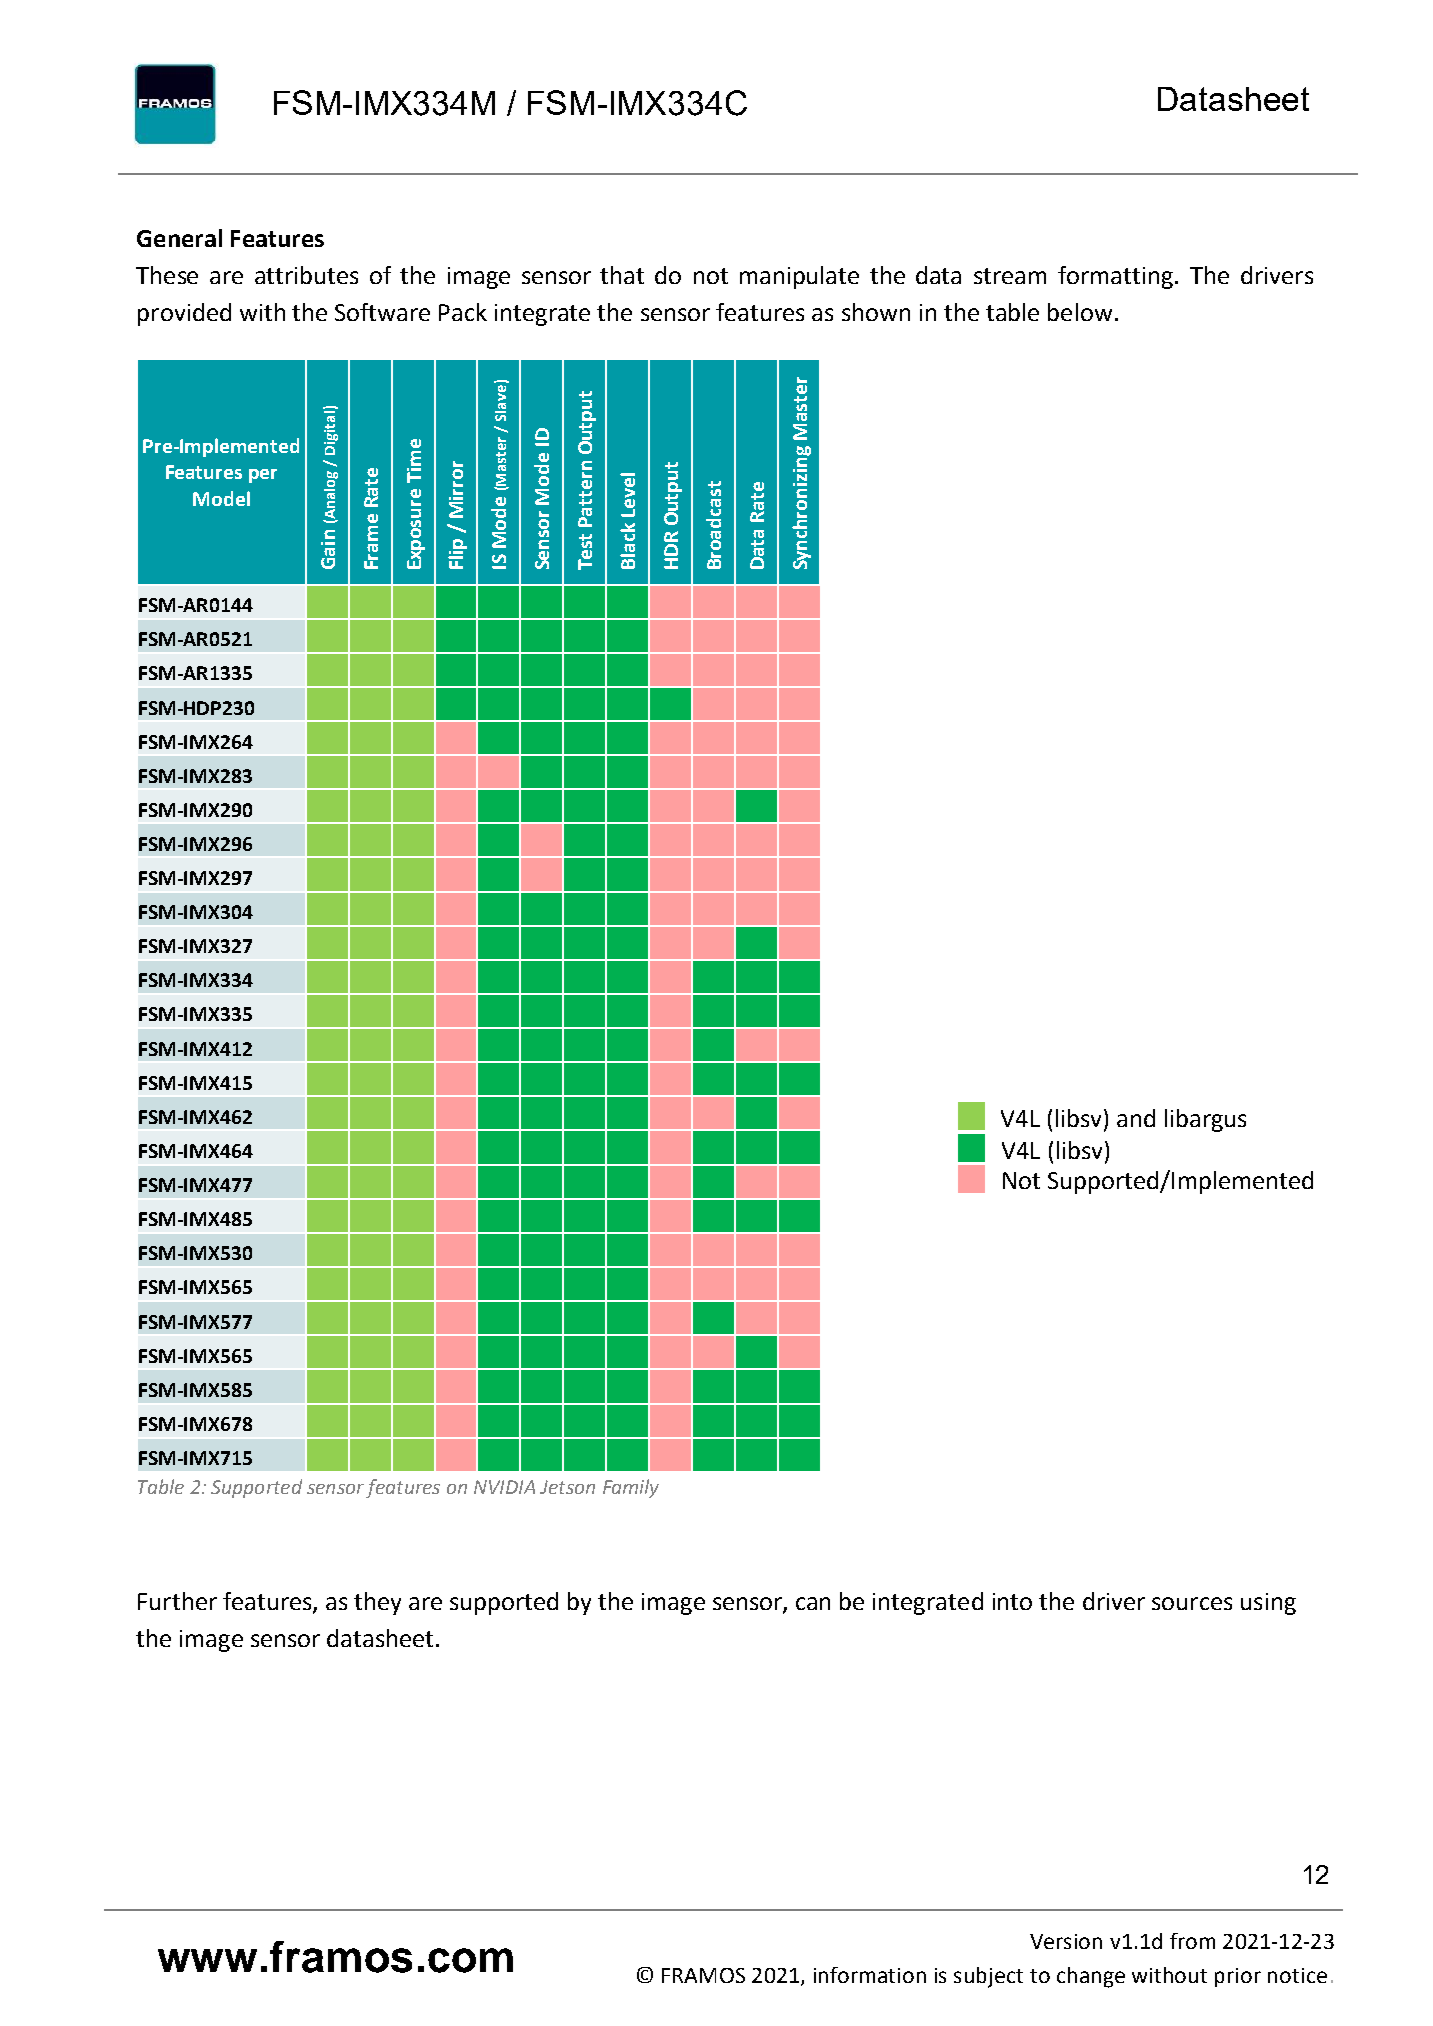 The image size is (1433, 2026). I want to click on below, so click(1080, 312).
